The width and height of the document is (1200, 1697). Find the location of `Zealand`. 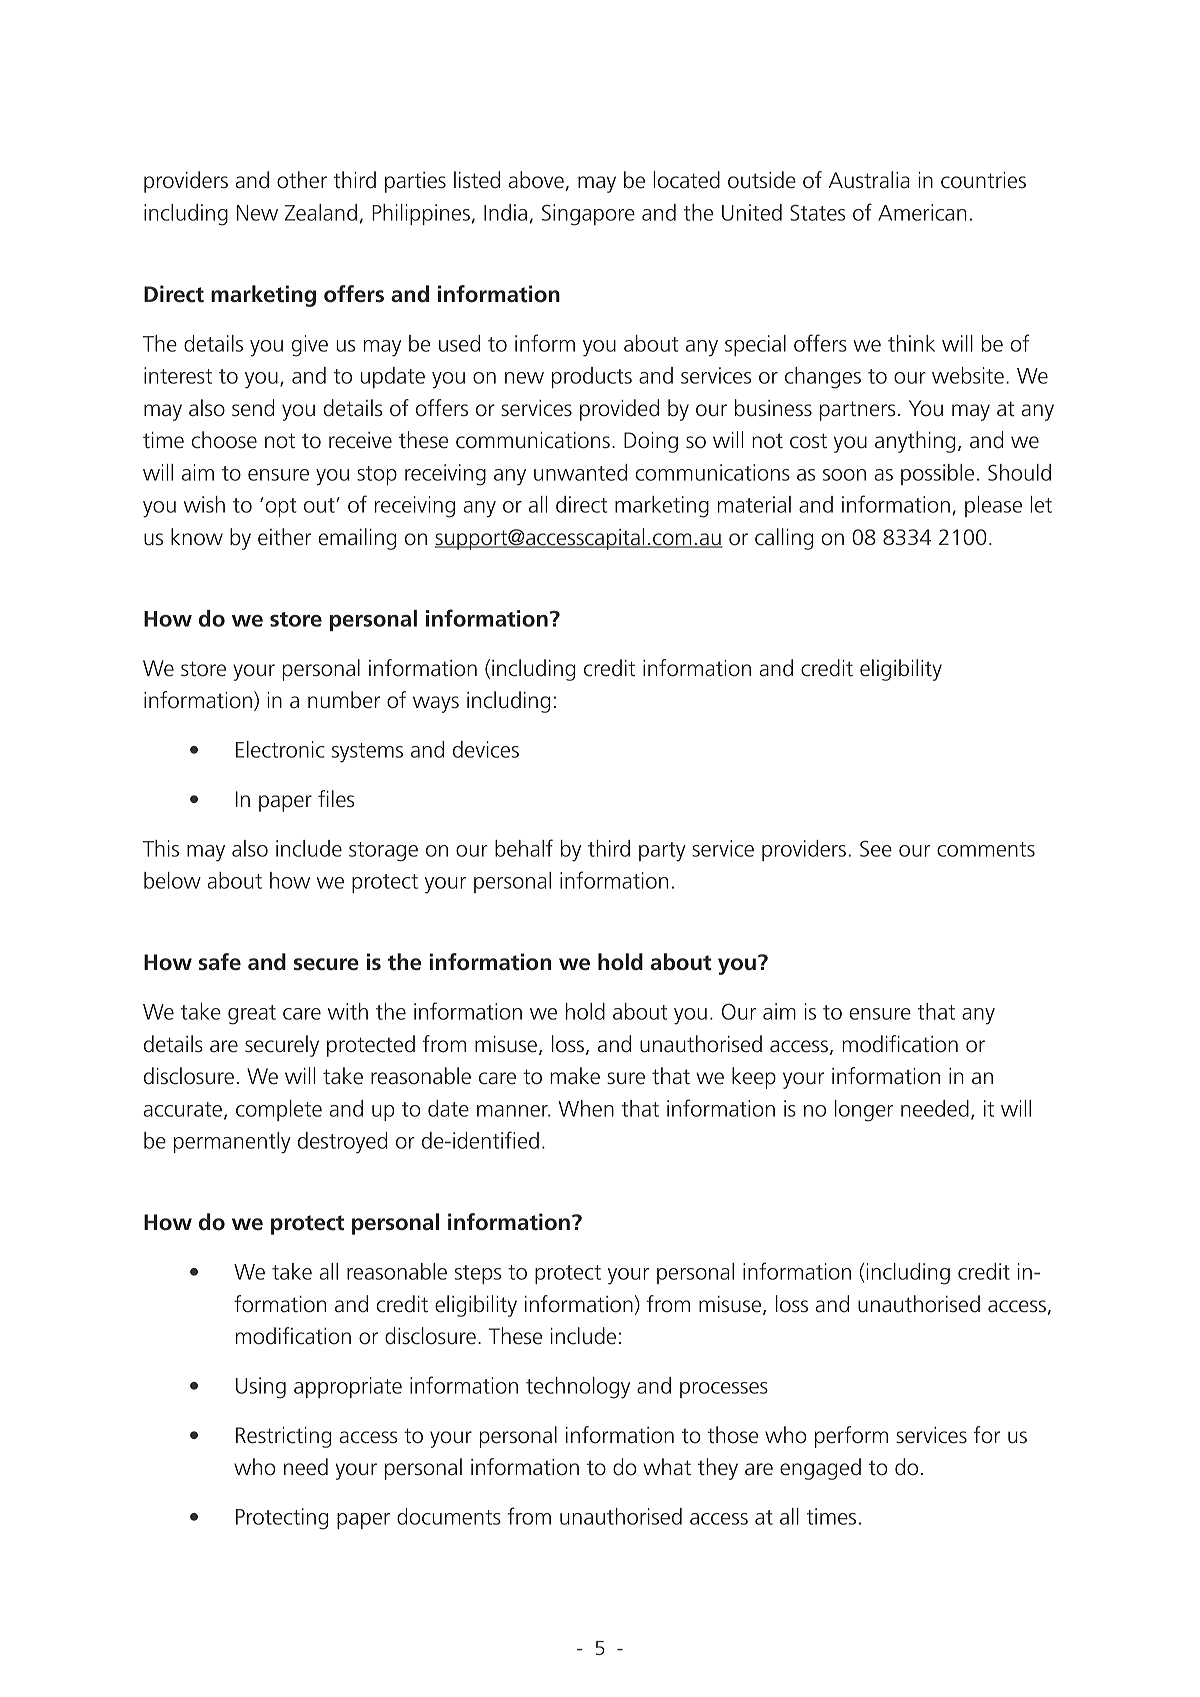

Zealand is located at coordinates (321, 212).
